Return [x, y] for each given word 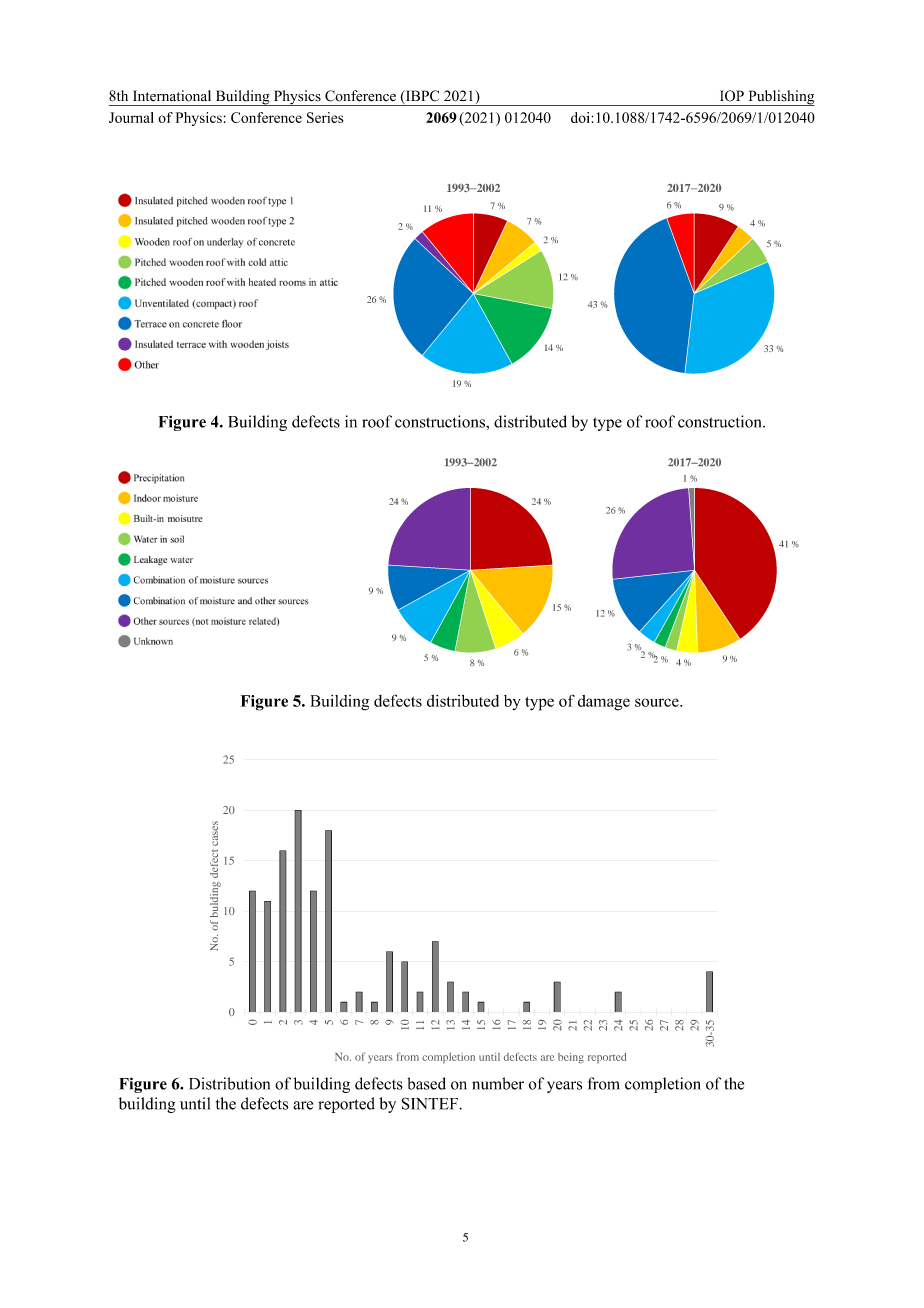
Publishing [780, 98]
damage [604, 703]
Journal [131, 117]
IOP [732, 96]
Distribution [229, 1083]
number [498, 1083]
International [172, 96]
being [571, 1058]
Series [325, 117]
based [426, 1083]
